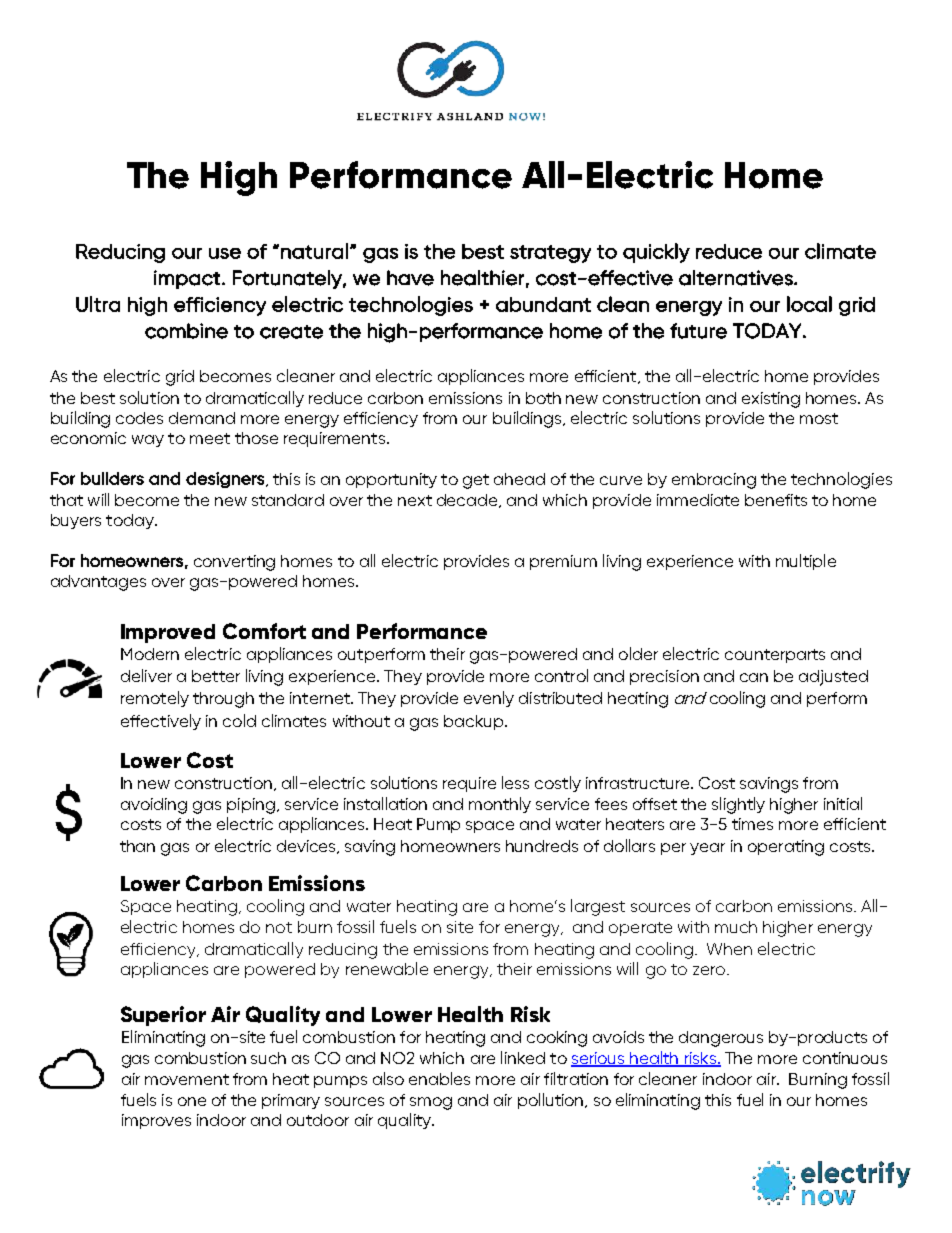 This screenshot has height=1233, width=952. Describe the element at coordinates (721, 1039) in the screenshot. I see `dangerous` at that location.
